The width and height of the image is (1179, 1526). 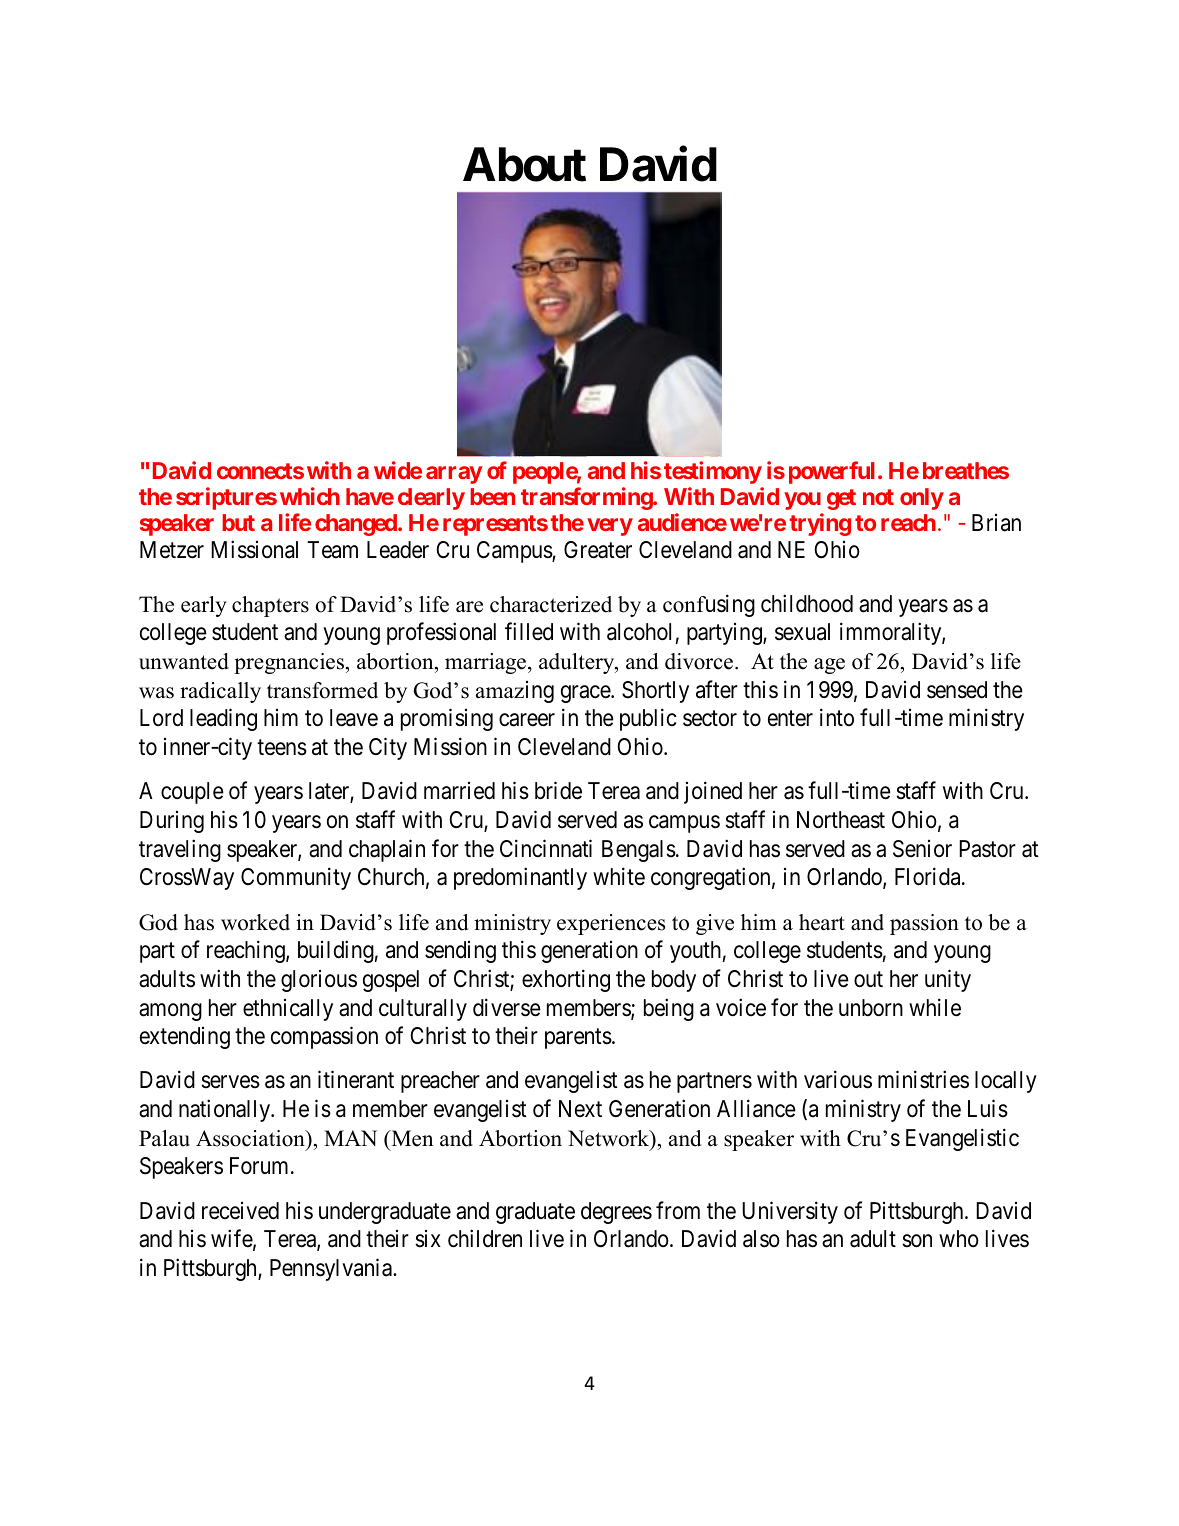 What do you see at coordinates (240, 1211) in the image?
I see `received` at bounding box center [240, 1211].
